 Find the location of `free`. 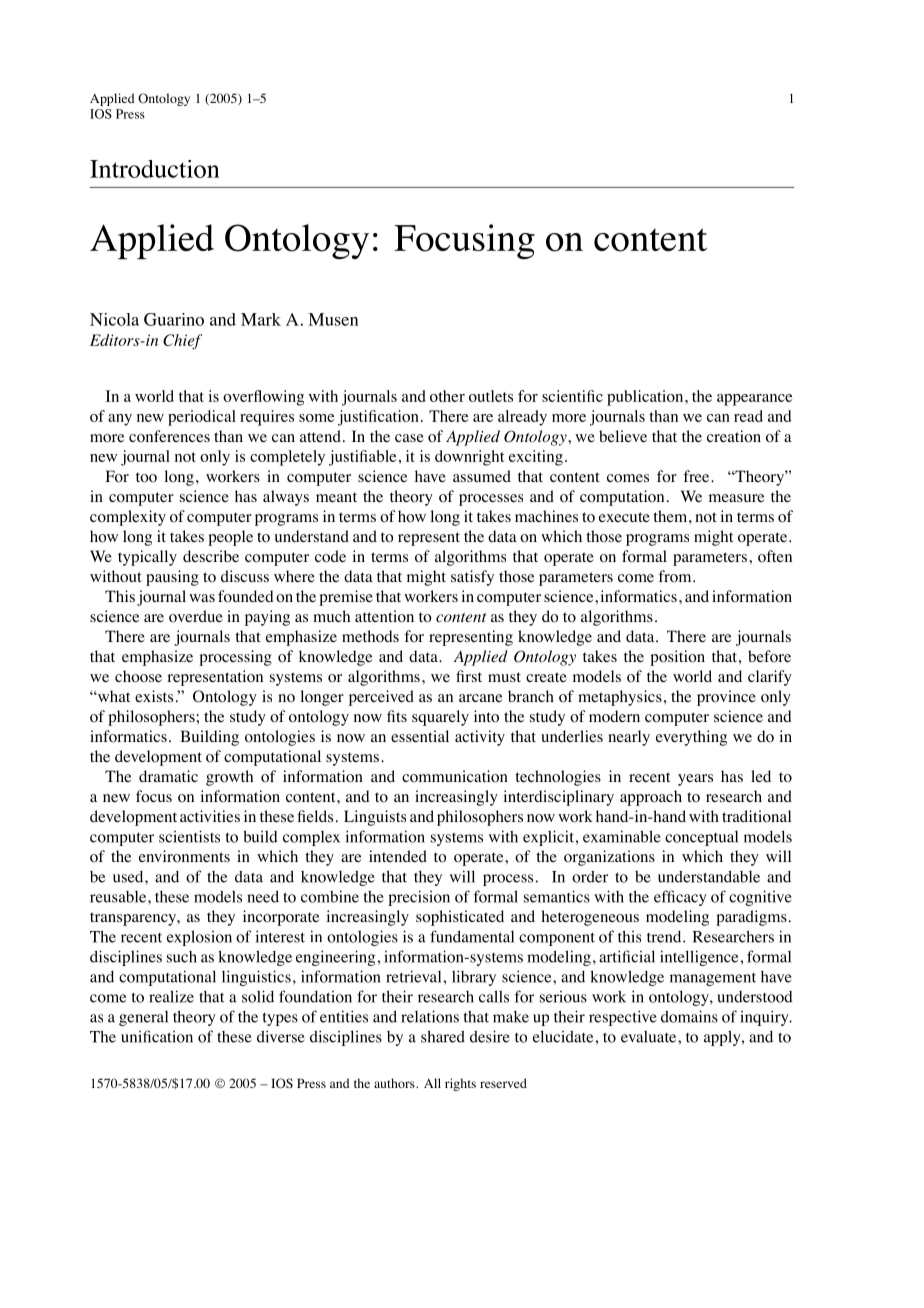

free is located at coordinates (697, 476).
